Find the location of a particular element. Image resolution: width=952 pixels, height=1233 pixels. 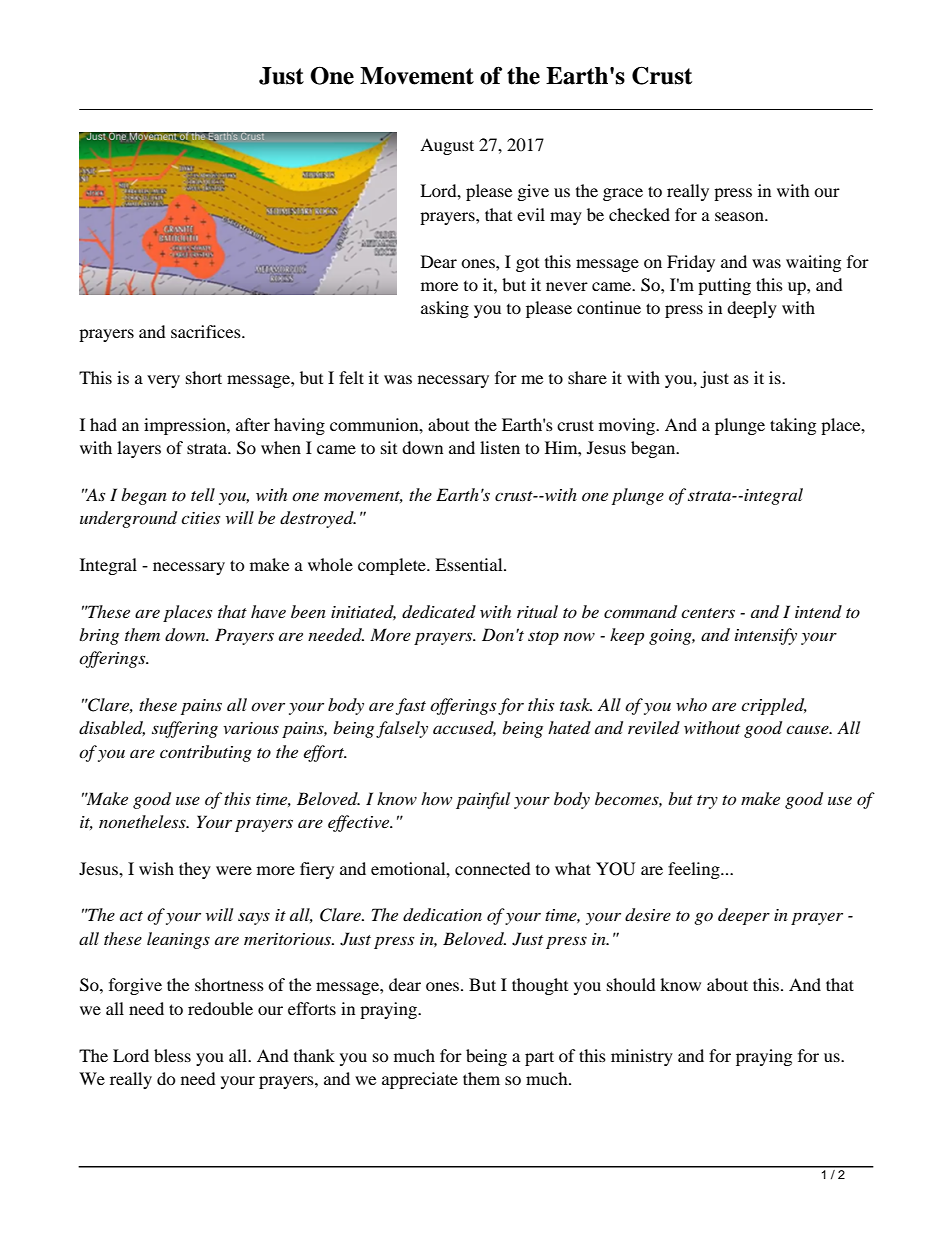

bless is located at coordinates (172, 1055).
